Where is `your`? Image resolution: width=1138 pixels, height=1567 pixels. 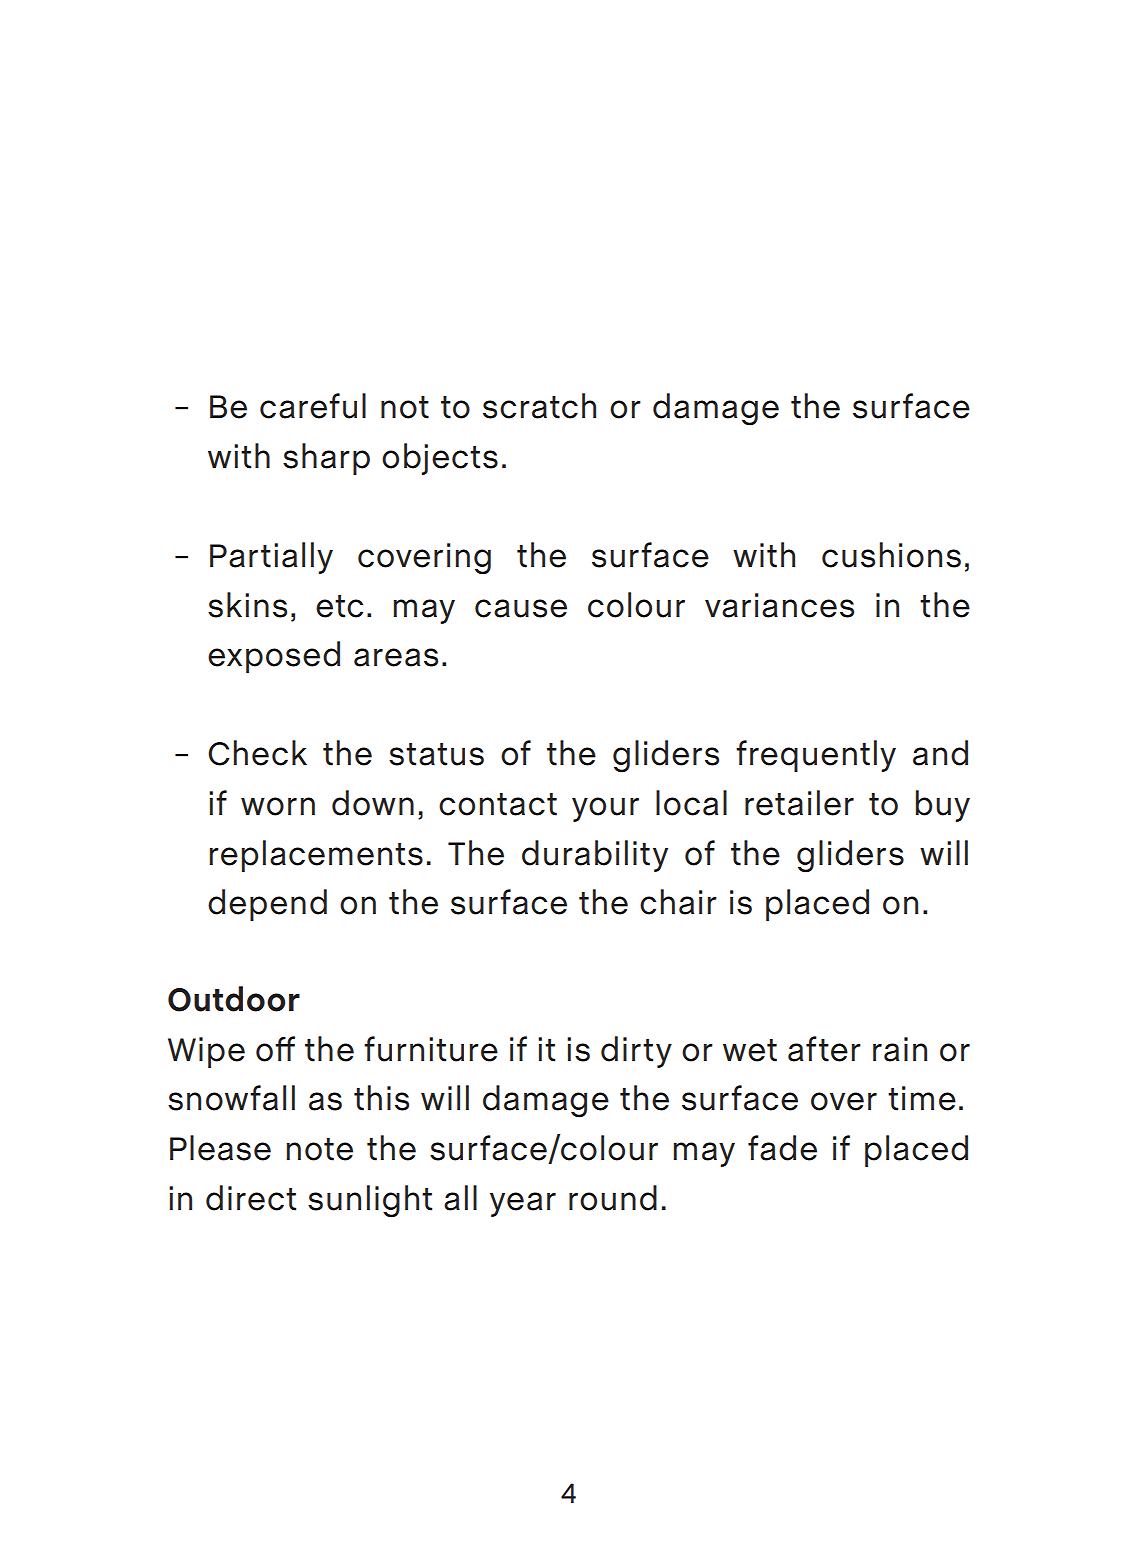 your is located at coordinates (605, 809).
